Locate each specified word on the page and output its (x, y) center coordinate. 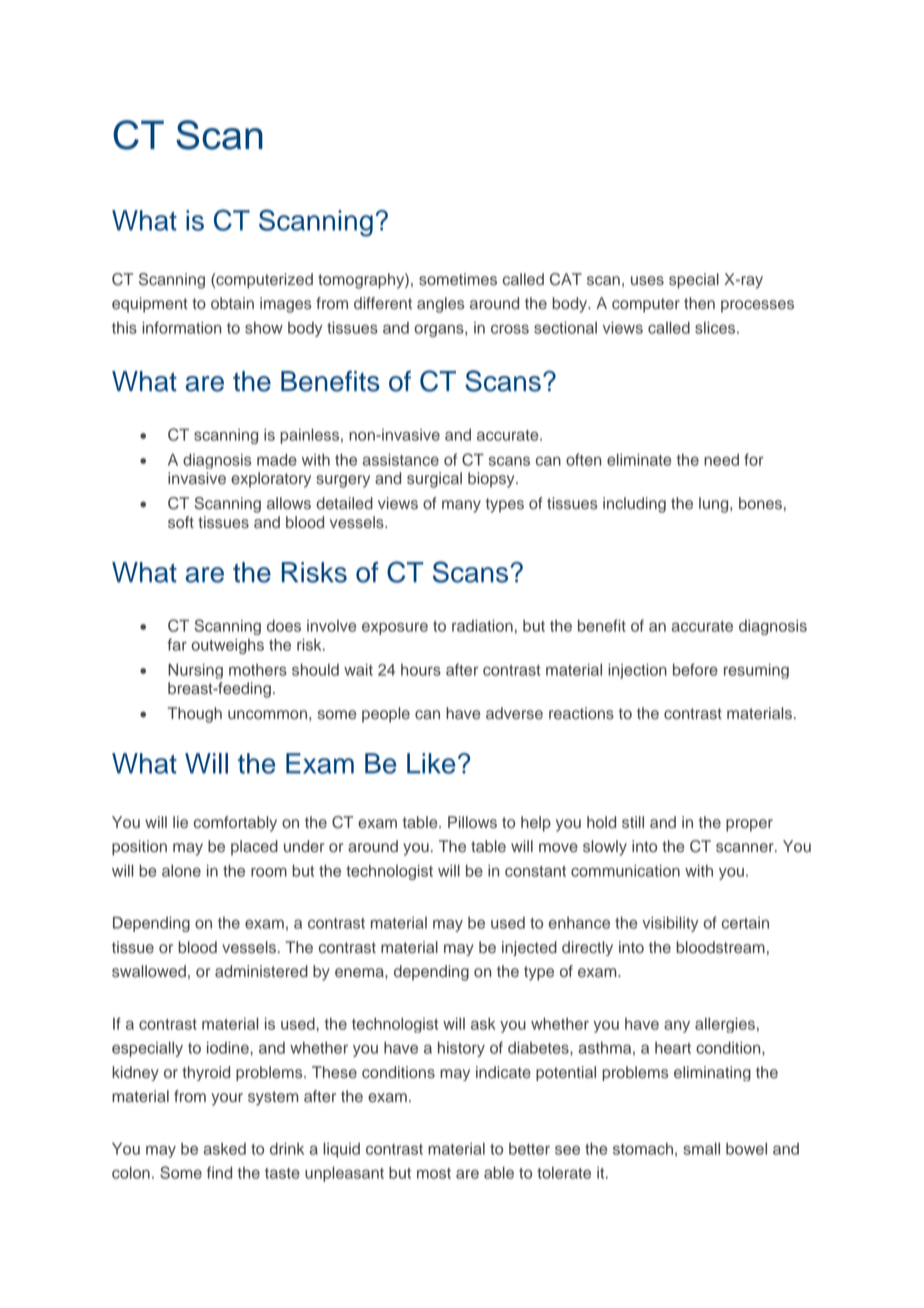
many (461, 506)
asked (224, 1149)
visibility (670, 924)
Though (195, 715)
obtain (232, 303)
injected (529, 948)
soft (181, 522)
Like (431, 763)
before (695, 669)
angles (440, 305)
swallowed (149, 971)
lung (715, 505)
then (699, 303)
